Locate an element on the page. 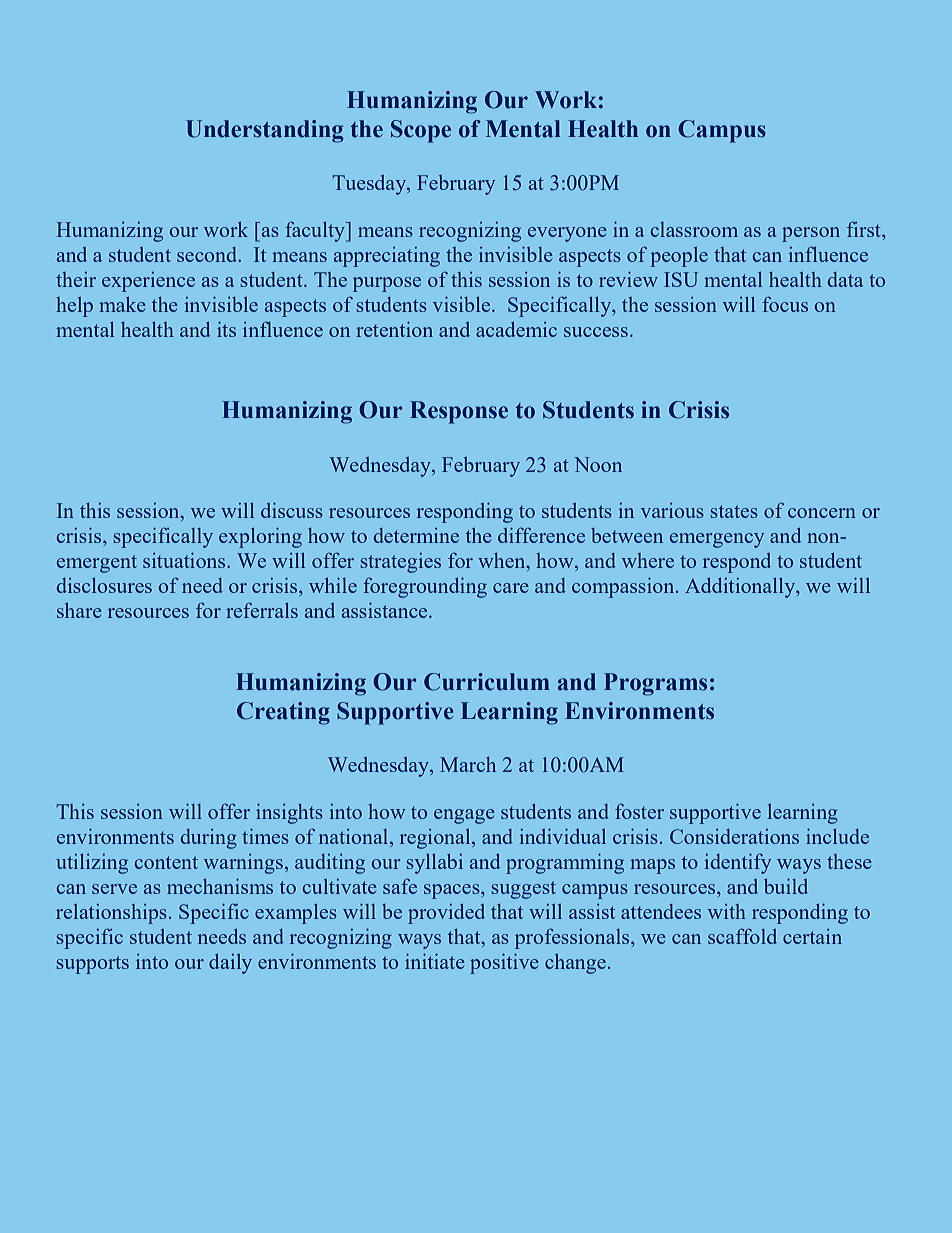 This page has height=1233, width=952. Scope is located at coordinates (421, 131).
